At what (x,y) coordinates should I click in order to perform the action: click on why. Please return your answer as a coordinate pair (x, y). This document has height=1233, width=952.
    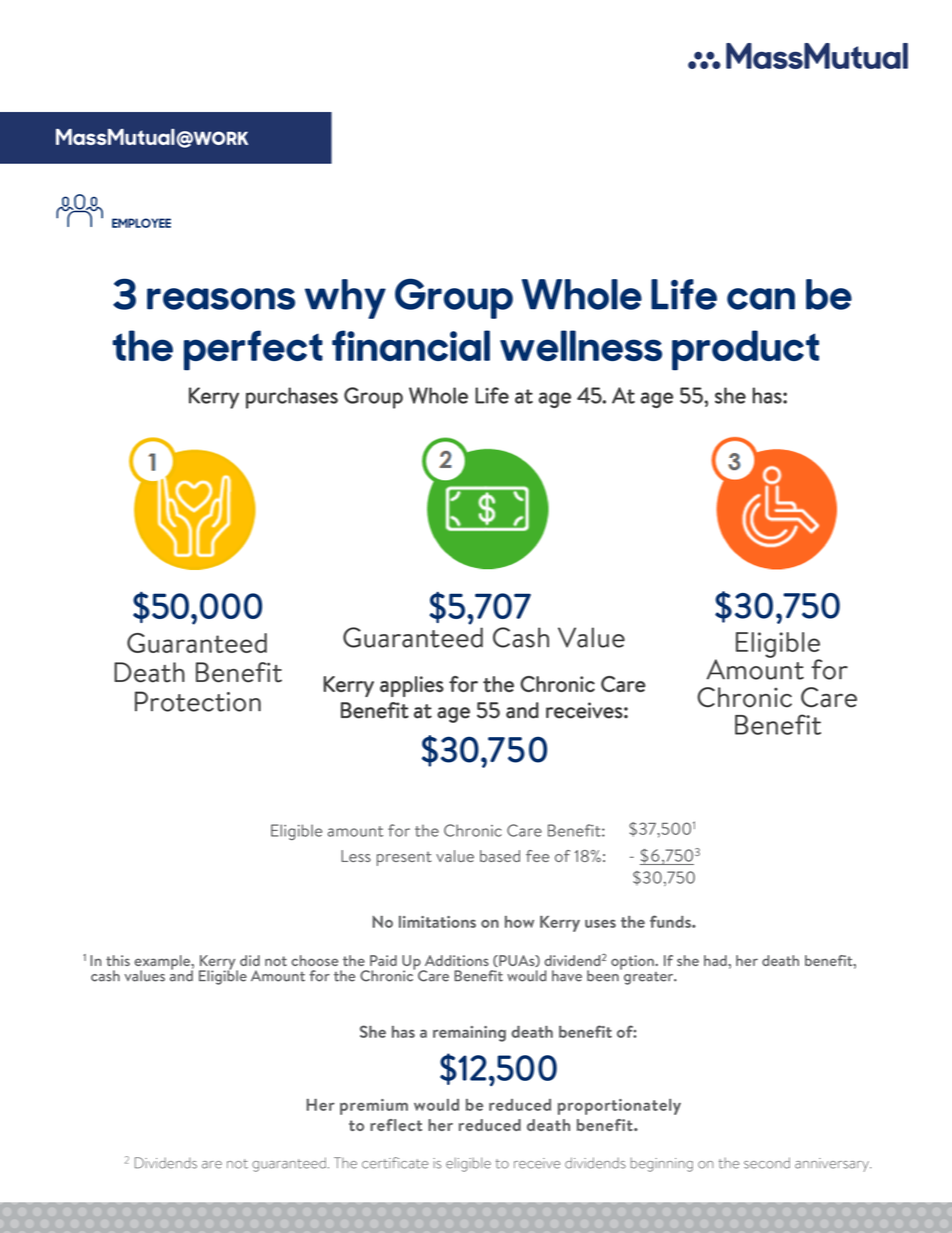
    Looking at the image, I should click on (345, 299).
